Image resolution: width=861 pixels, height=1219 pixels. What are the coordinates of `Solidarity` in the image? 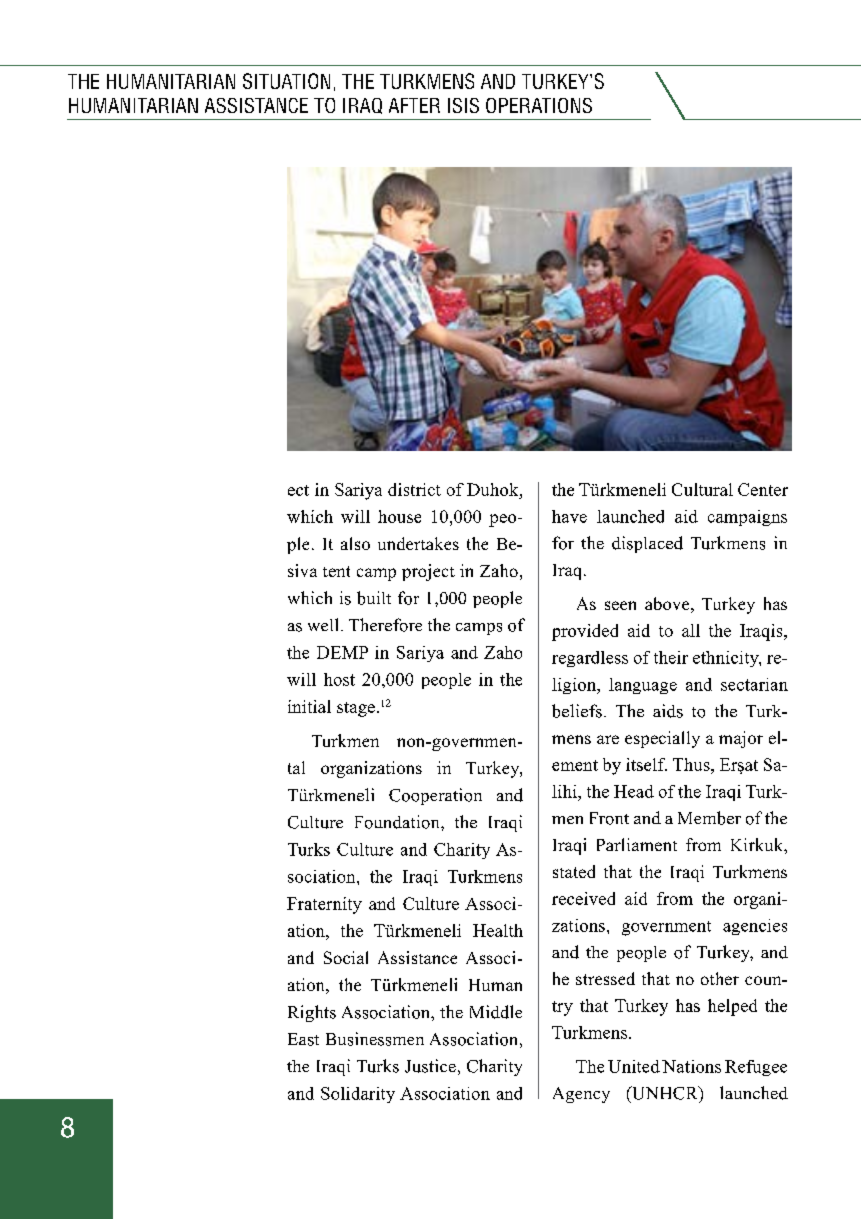 It's located at (358, 1095).
